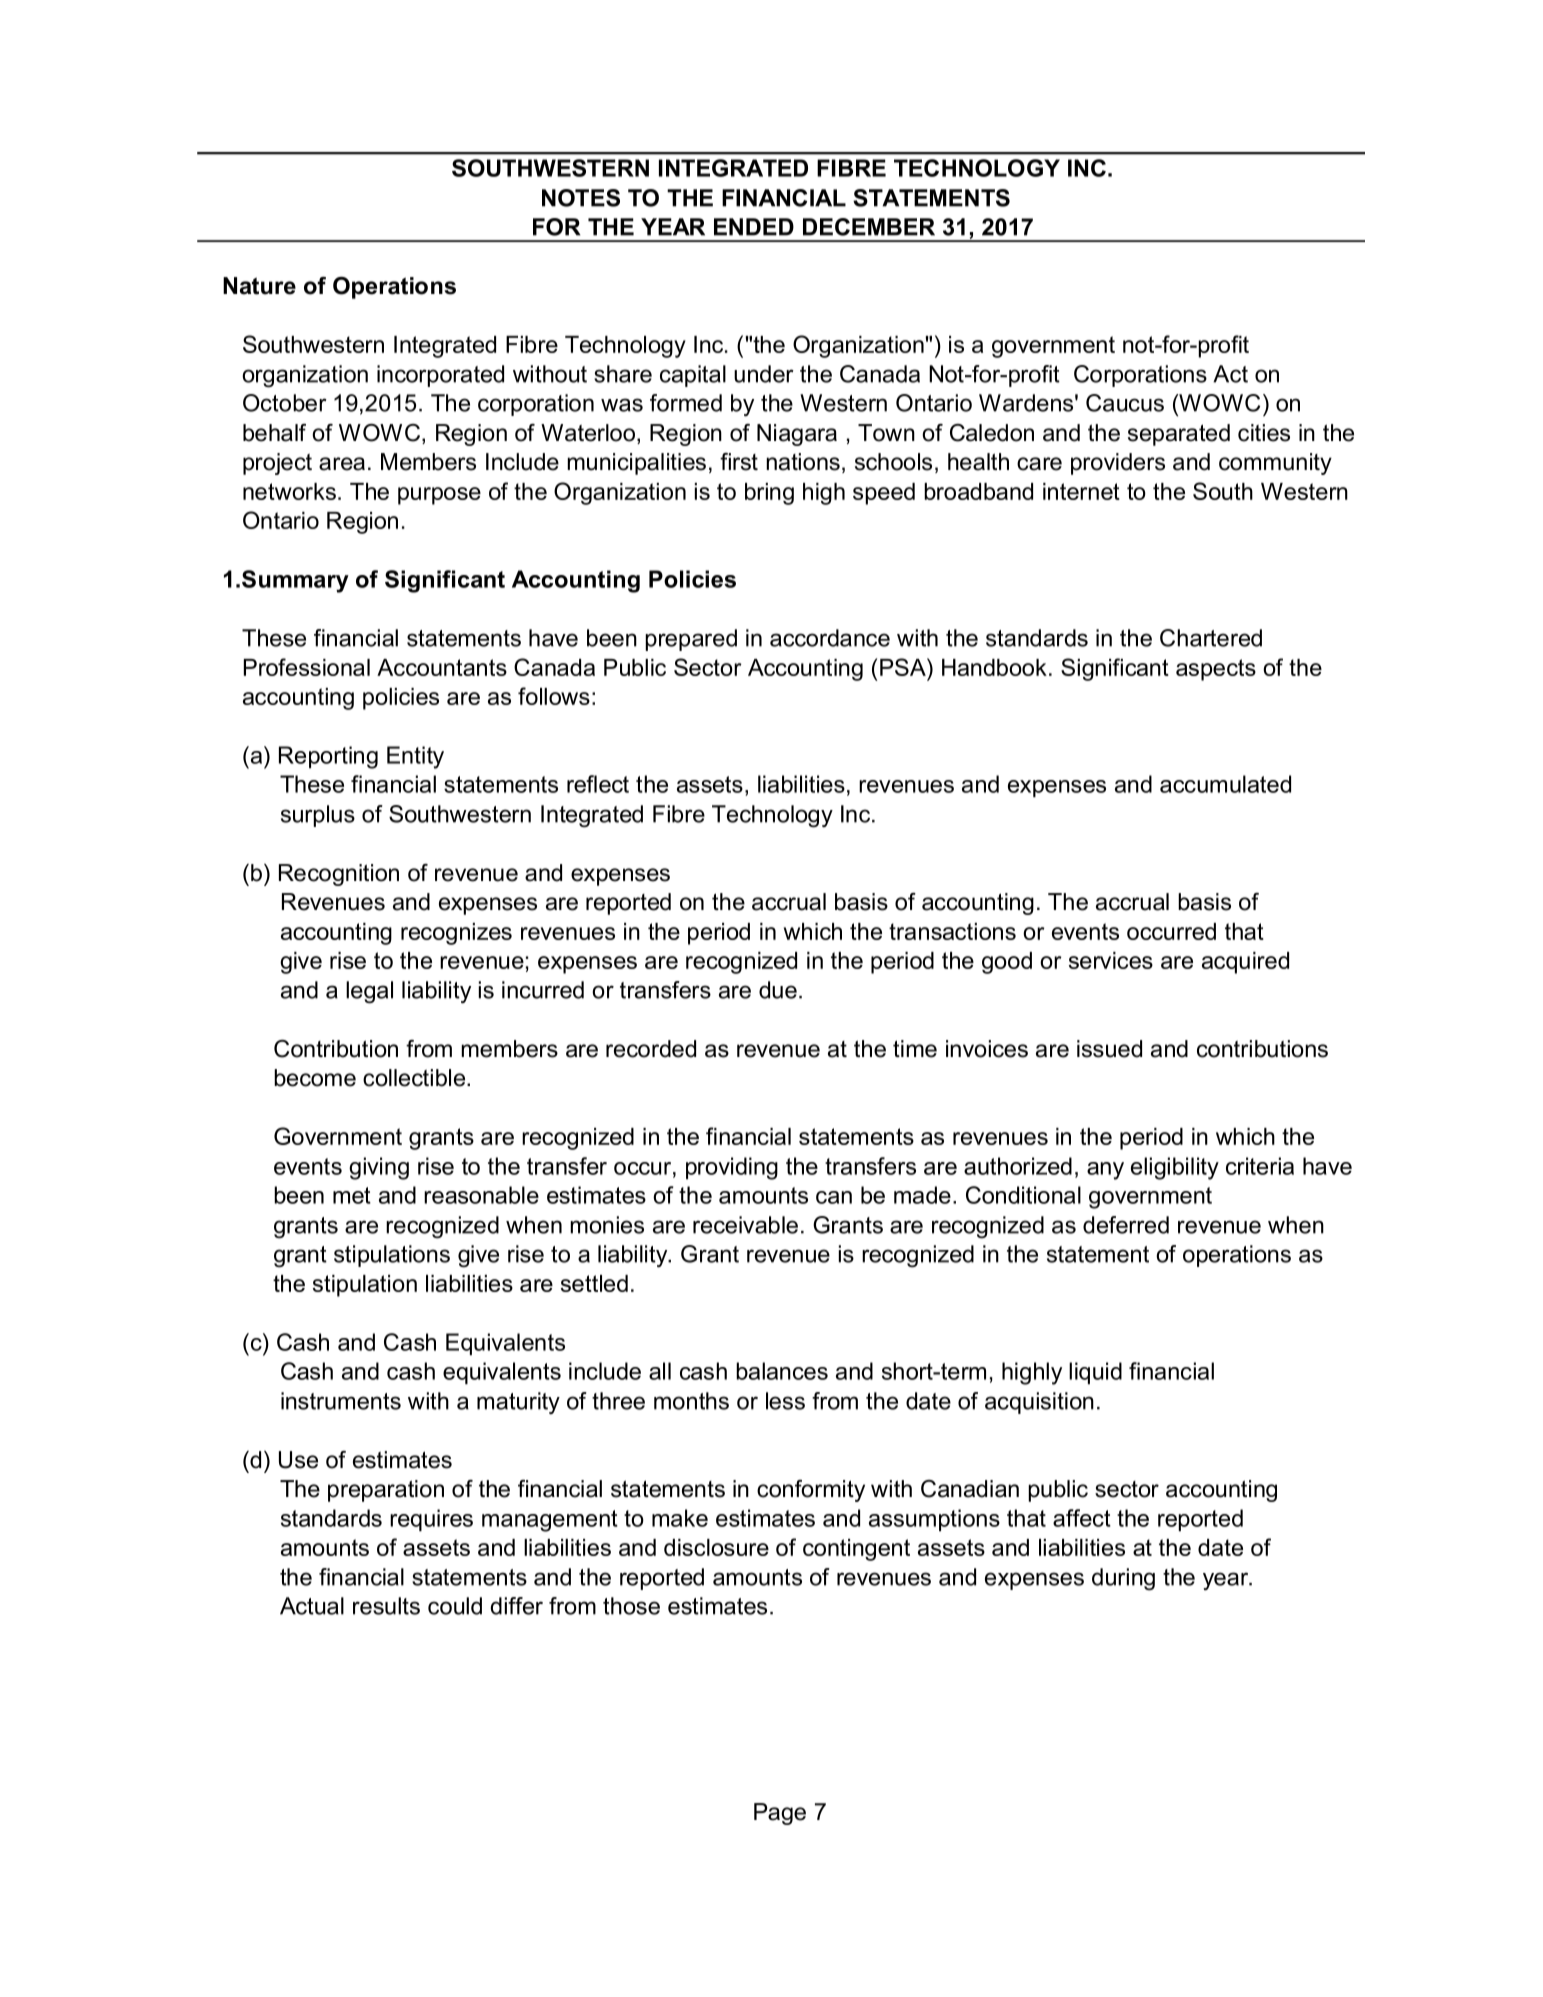 The image size is (1543, 1997). I want to click on during, so click(1123, 1579).
